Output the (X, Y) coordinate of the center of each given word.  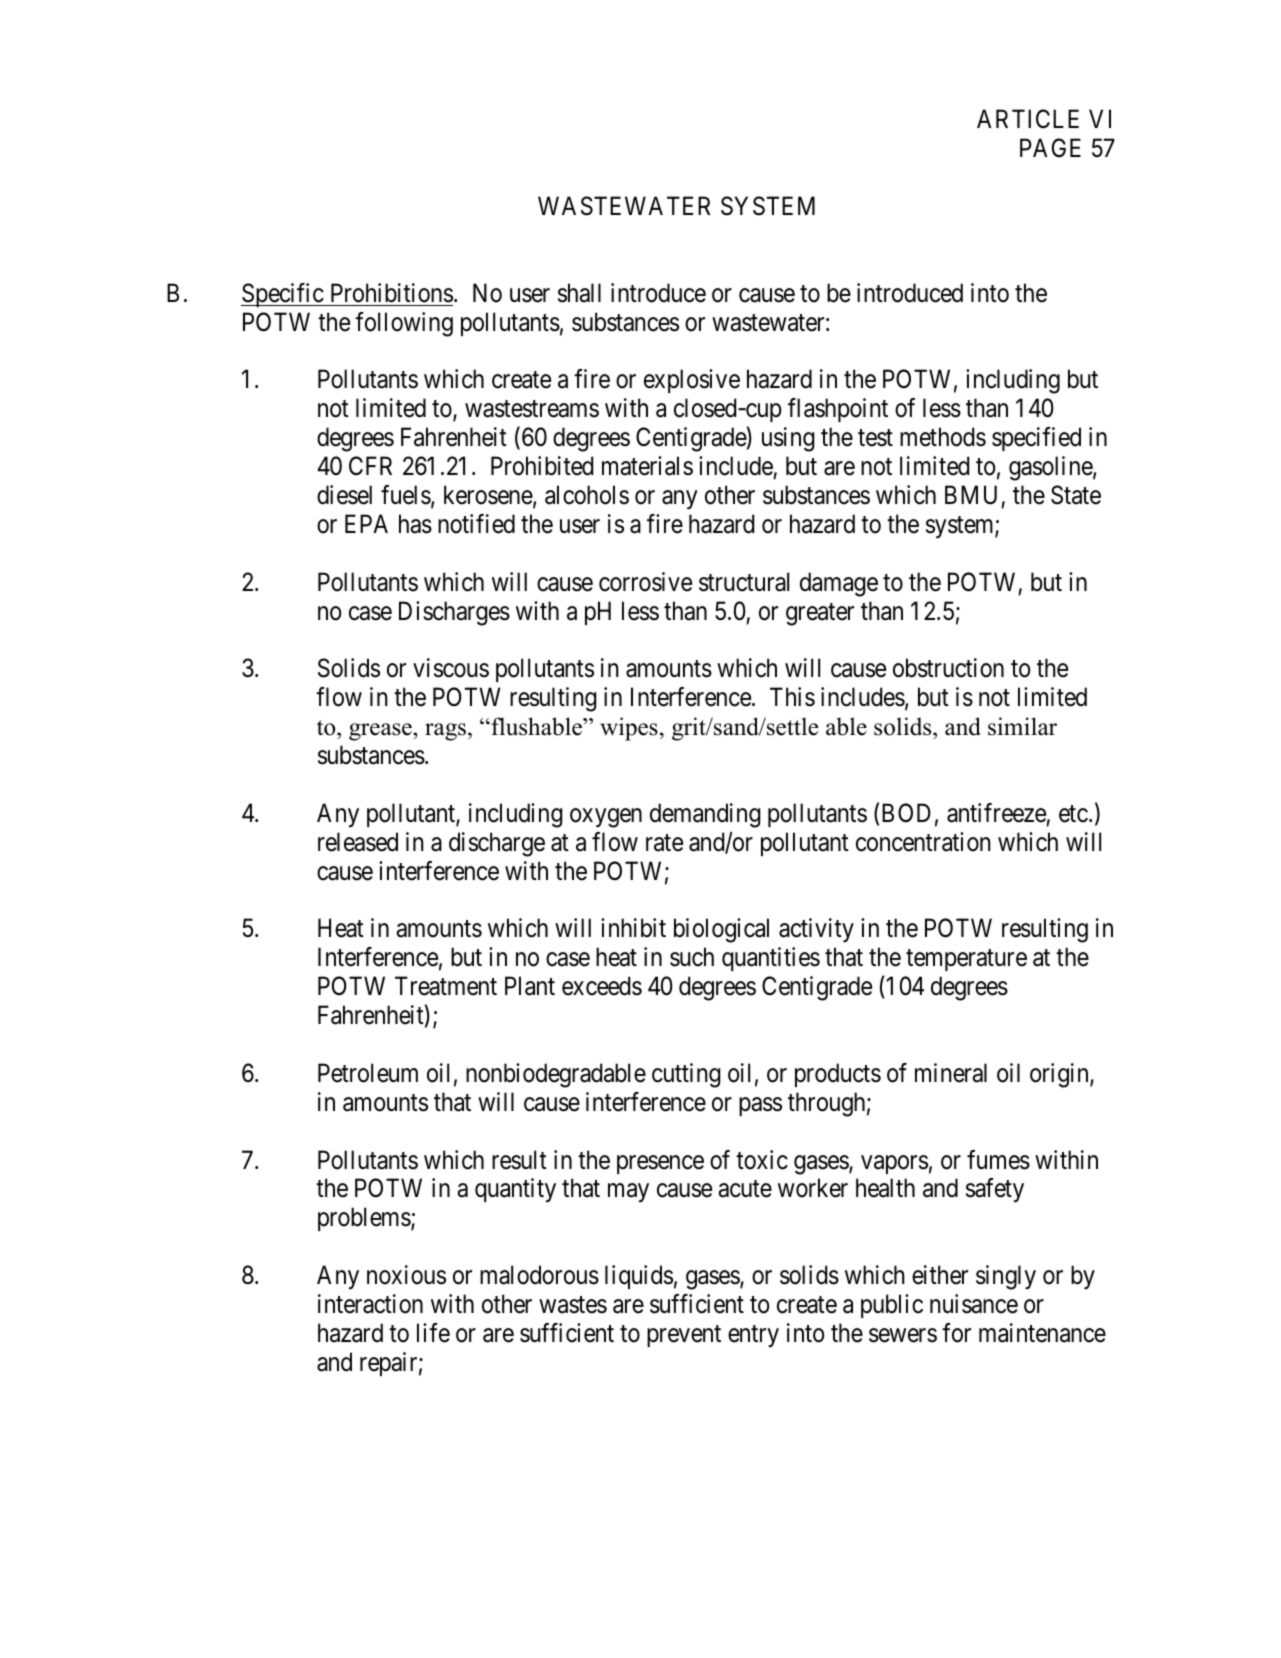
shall (579, 293)
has (415, 524)
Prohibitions (392, 293)
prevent (684, 1336)
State (1076, 495)
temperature (966, 960)
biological (721, 930)
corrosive (645, 582)
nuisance (974, 1304)
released (358, 842)
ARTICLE (1028, 119)
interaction (370, 1304)
